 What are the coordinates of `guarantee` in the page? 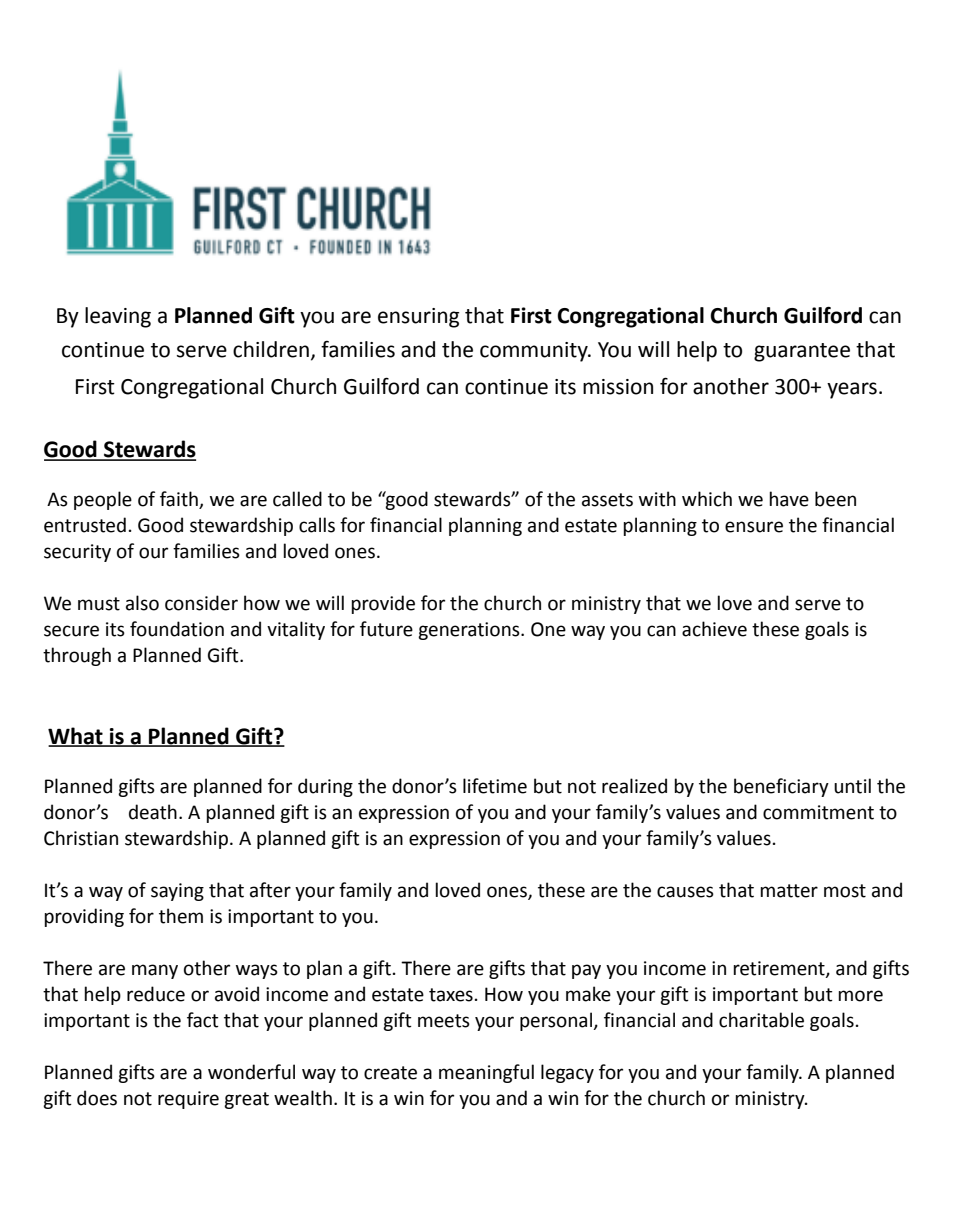 It's located at (802, 352).
